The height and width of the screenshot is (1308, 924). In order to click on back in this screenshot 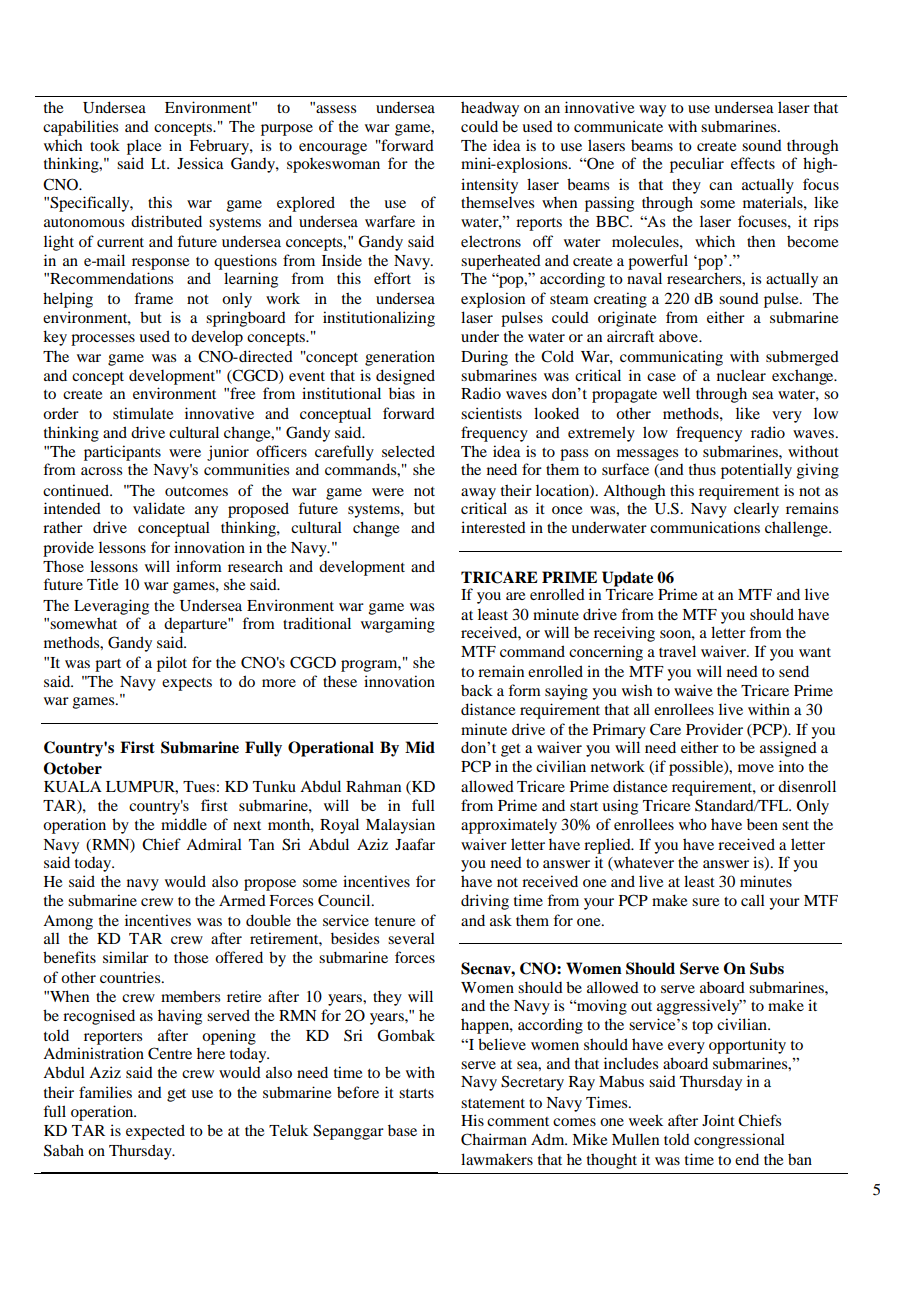, I will do `click(477, 690)`.
